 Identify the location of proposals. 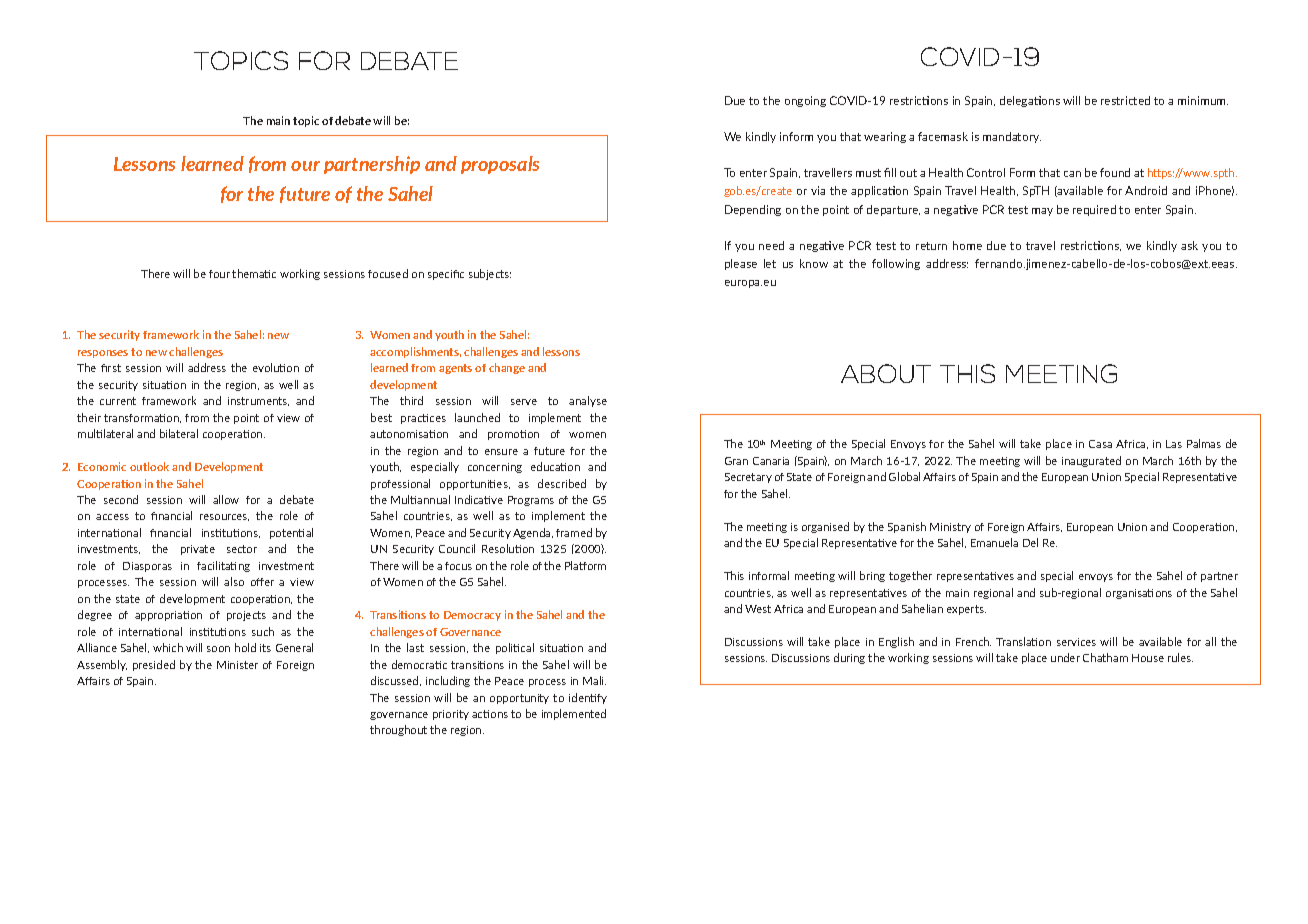
(500, 165).
